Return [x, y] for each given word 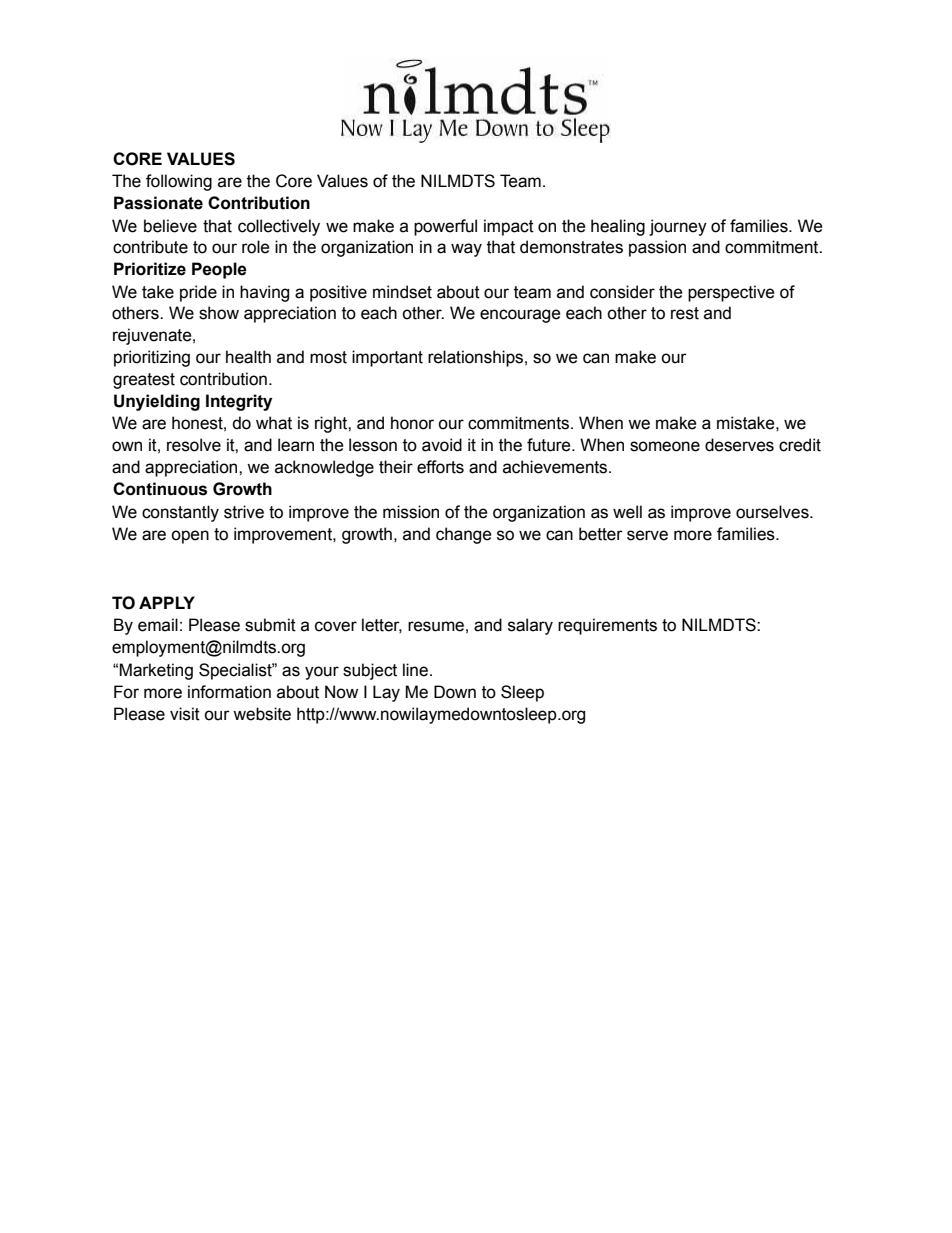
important [387, 358]
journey [678, 227]
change [464, 535]
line [415, 670]
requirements [607, 626]
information [229, 692]
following [179, 182]
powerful [445, 227]
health [248, 357]
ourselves [773, 512]
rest [685, 313]
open [190, 537]
